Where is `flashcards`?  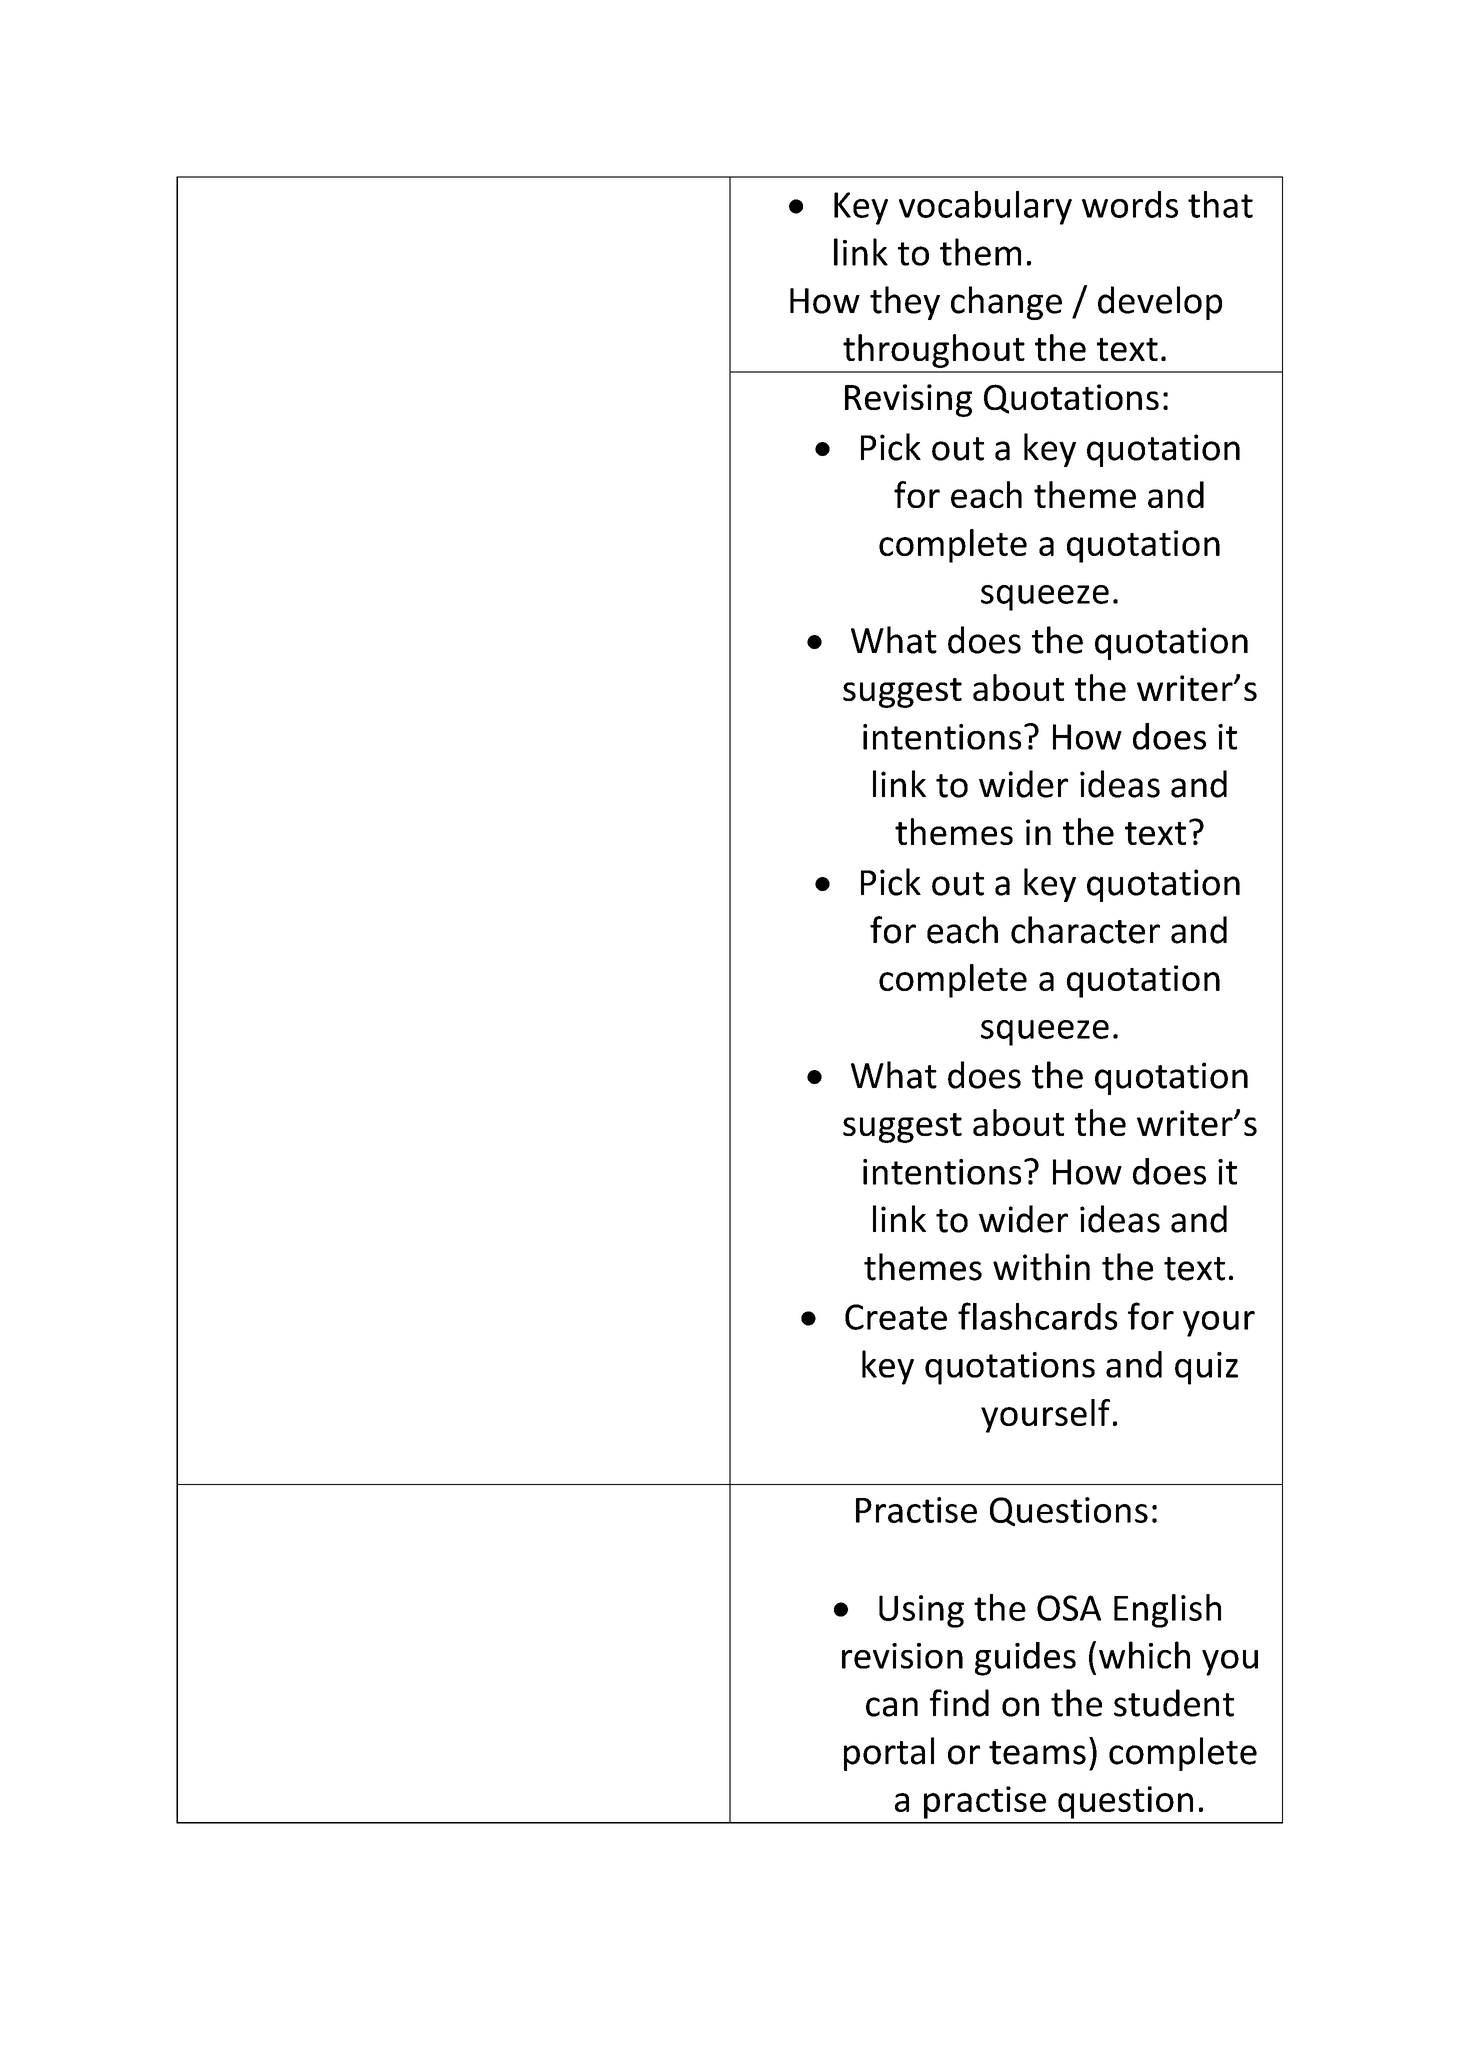 flashcards is located at coordinates (1038, 1316).
